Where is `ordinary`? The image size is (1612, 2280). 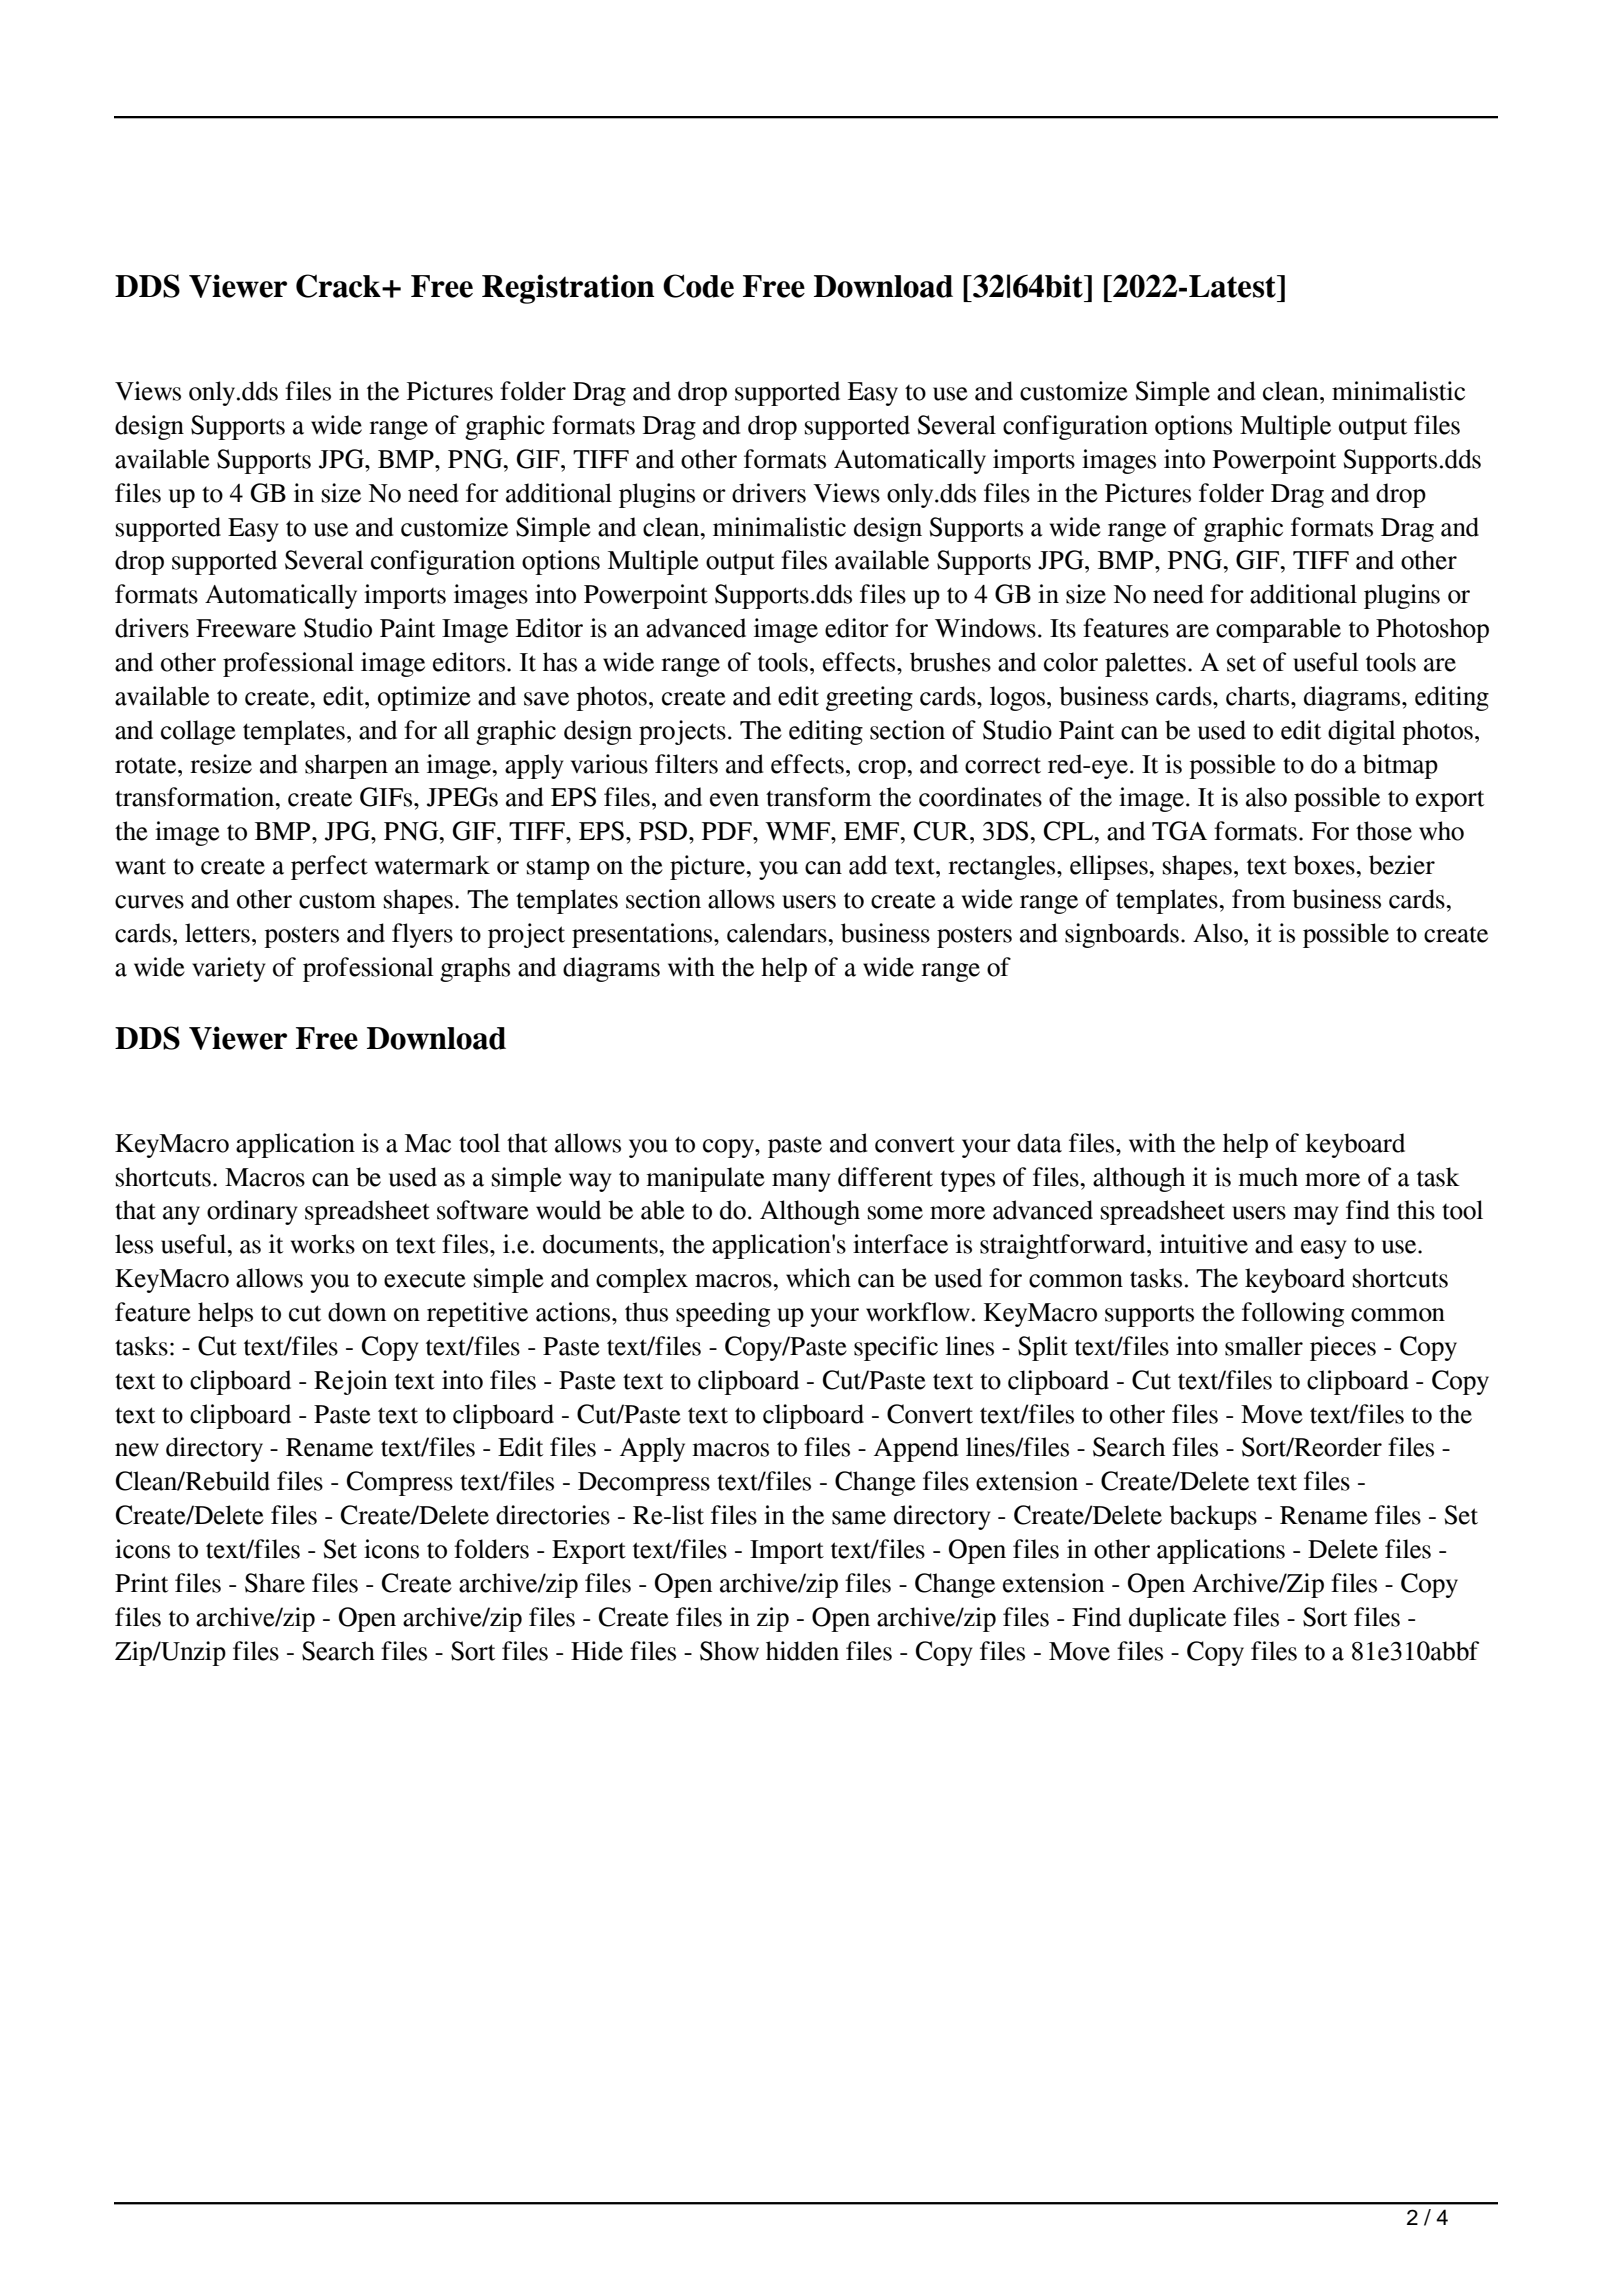 ordinary is located at coordinates (252, 1212).
